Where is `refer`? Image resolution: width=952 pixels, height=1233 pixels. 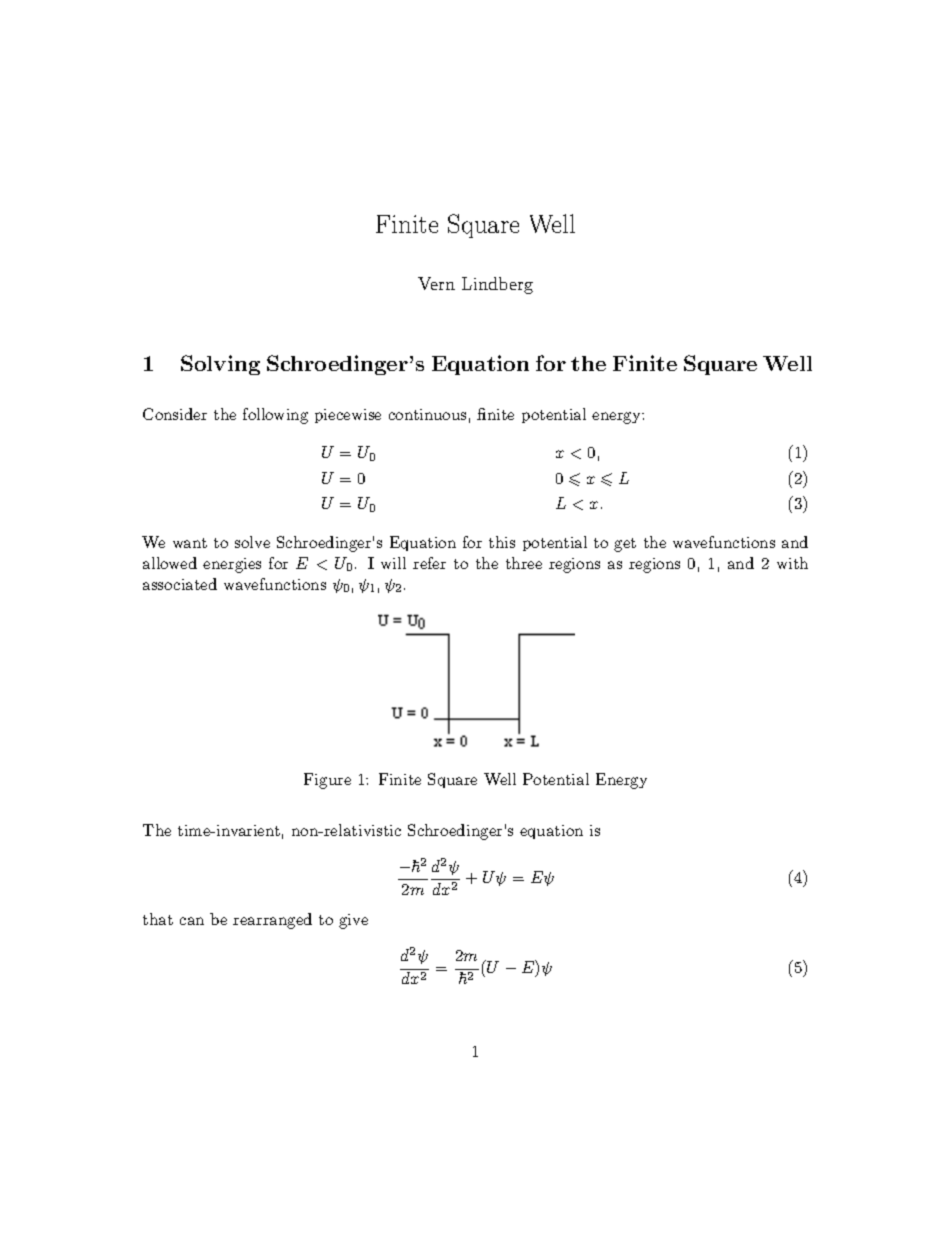 refer is located at coordinates (429, 563).
